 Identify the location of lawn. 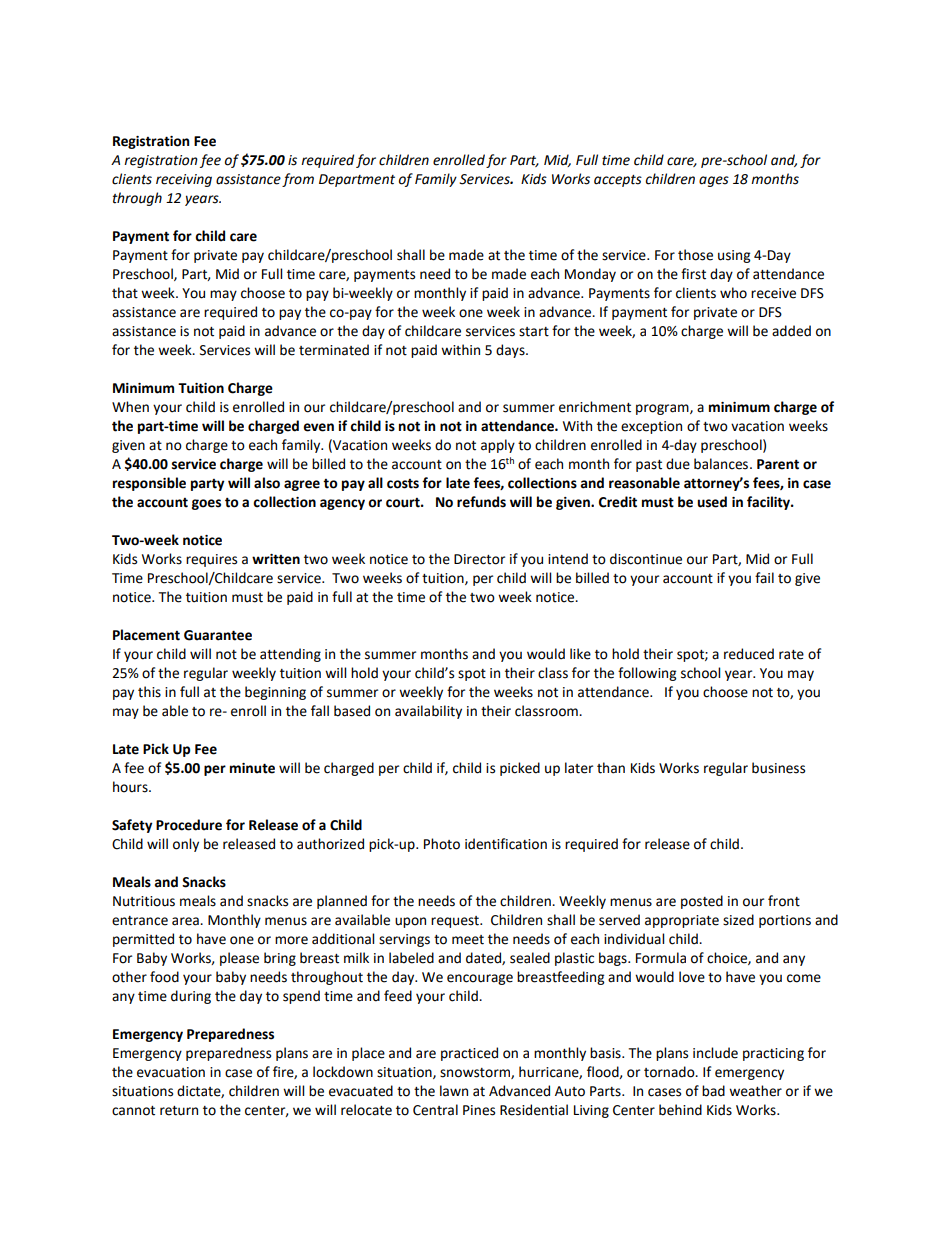
(454, 1091).
